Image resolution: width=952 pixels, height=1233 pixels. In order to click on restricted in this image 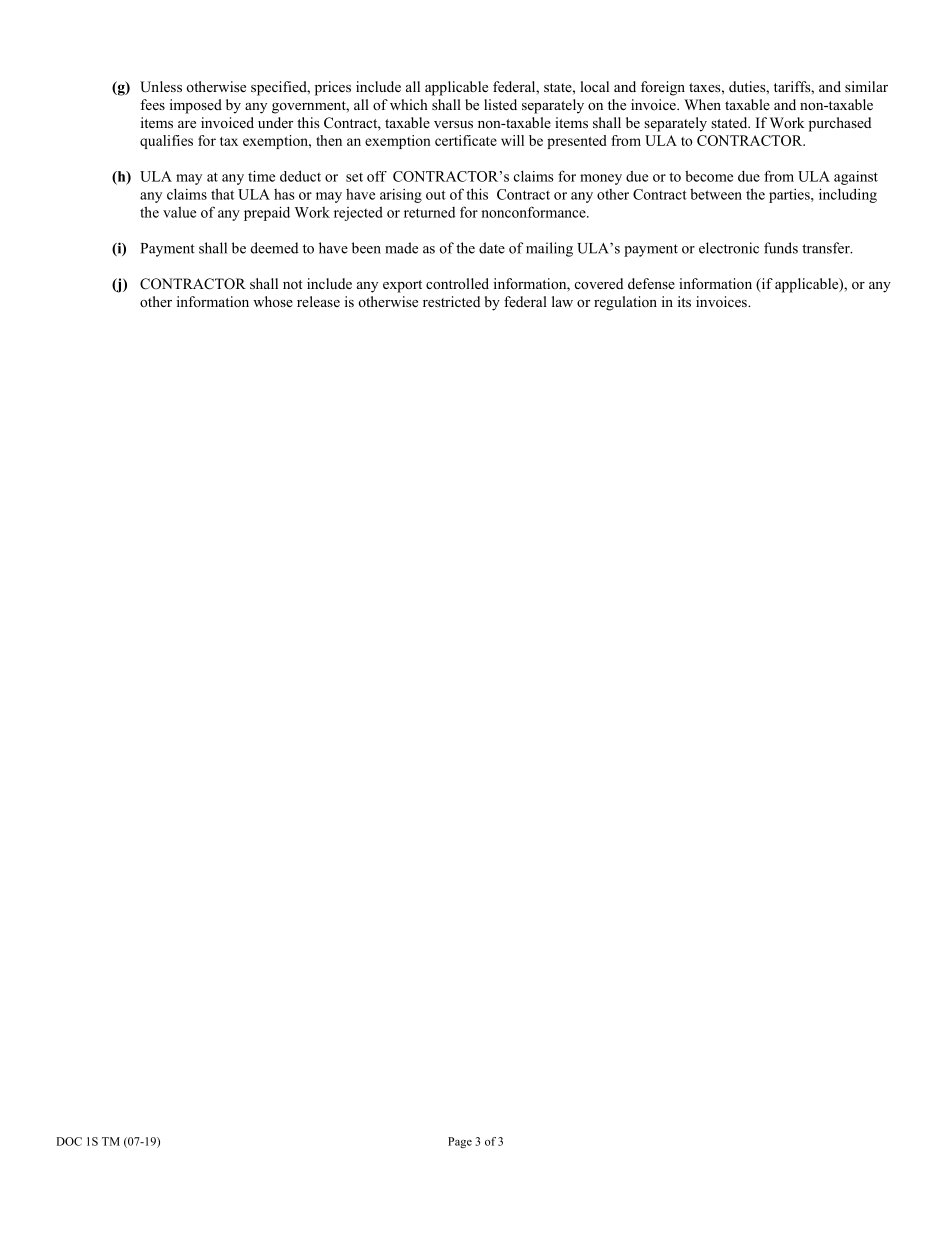, I will do `click(451, 301)`.
